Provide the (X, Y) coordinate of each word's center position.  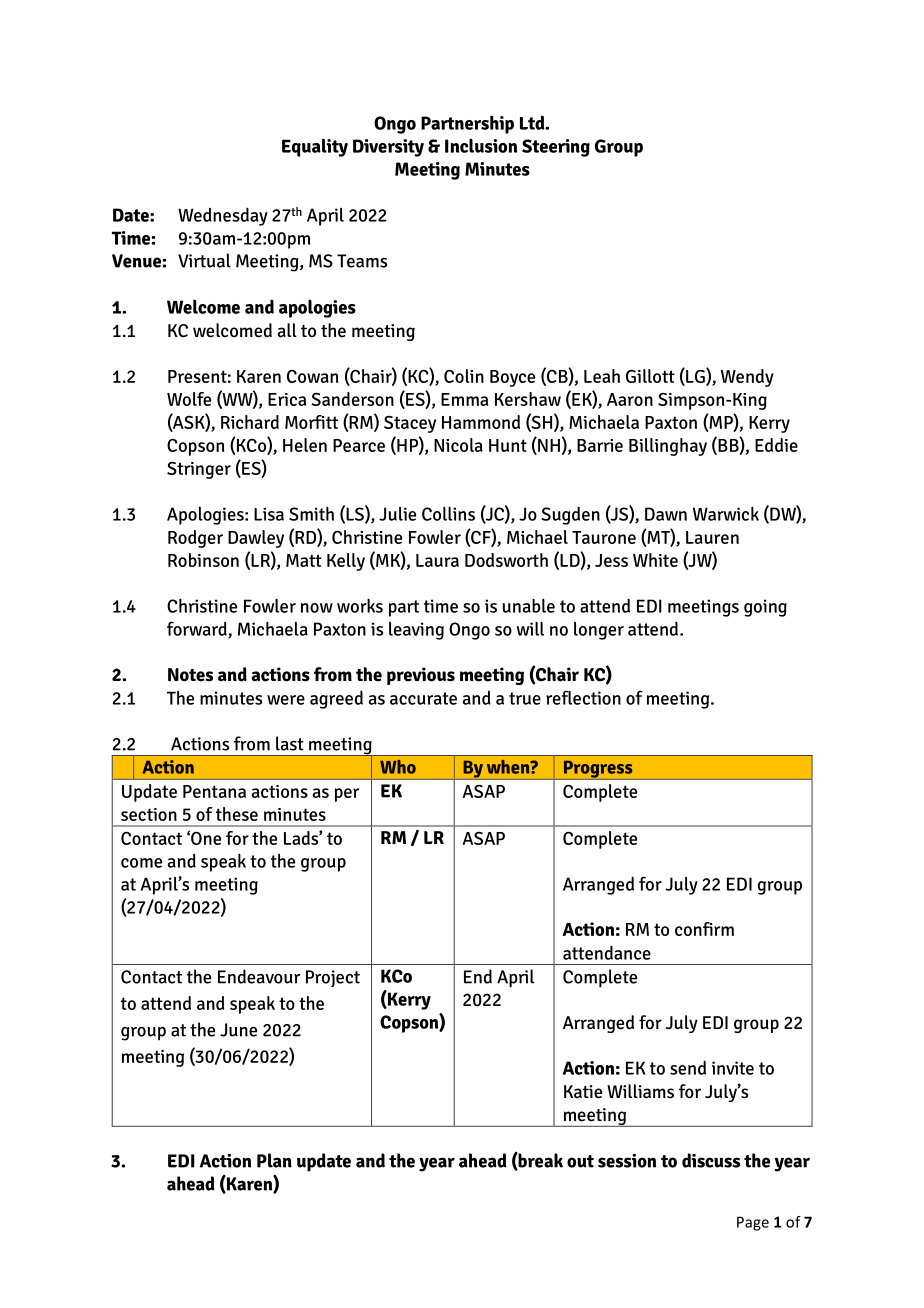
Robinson (203, 560)
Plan (274, 1160)
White (655, 560)
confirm (704, 929)
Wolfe (189, 399)
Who (398, 767)
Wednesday (223, 216)
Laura (437, 560)
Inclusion (481, 145)
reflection (583, 697)
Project (333, 978)
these (237, 814)
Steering (556, 148)
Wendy (747, 378)
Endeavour (259, 976)
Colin (464, 376)
